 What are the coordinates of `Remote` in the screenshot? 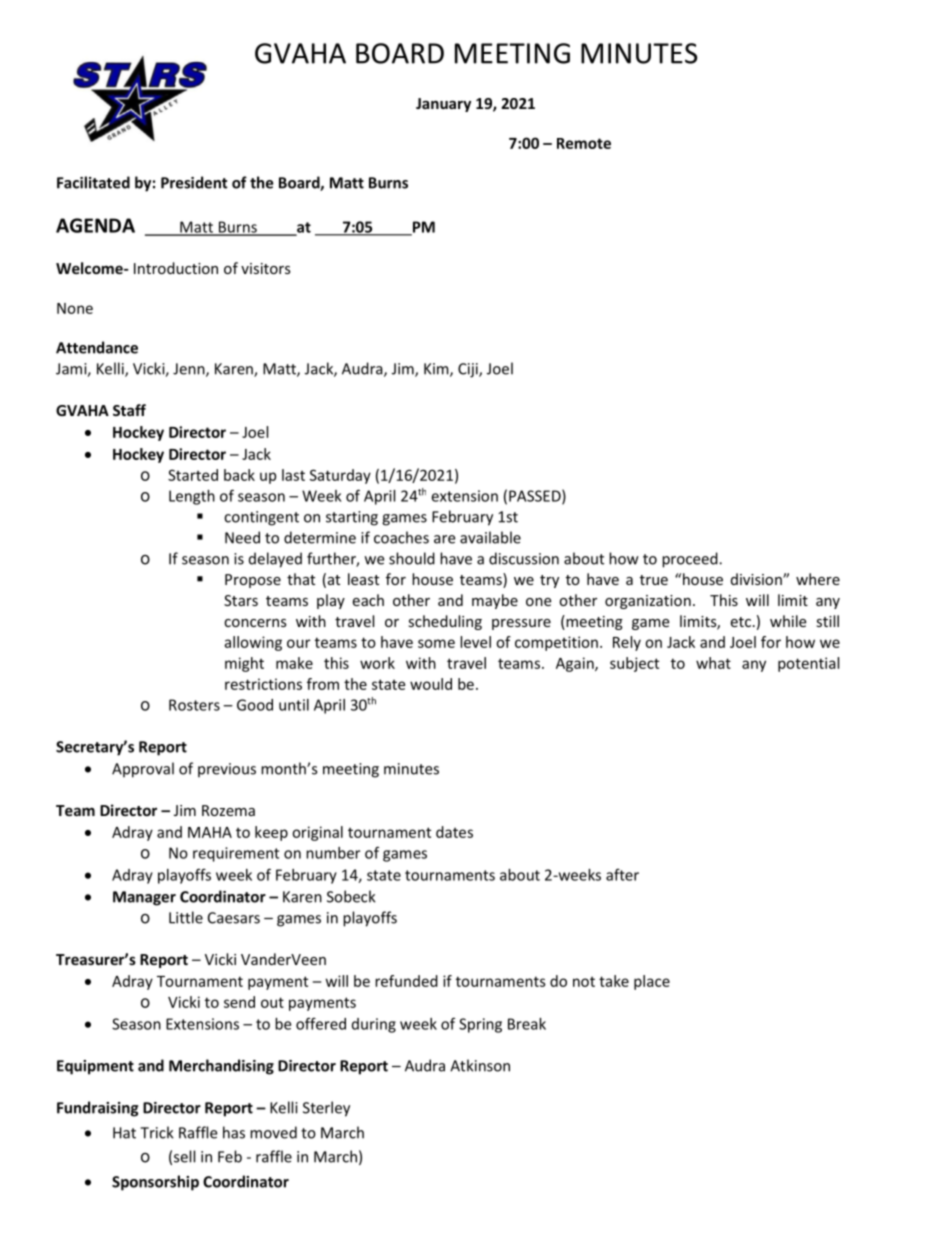 It's located at (584, 143).
